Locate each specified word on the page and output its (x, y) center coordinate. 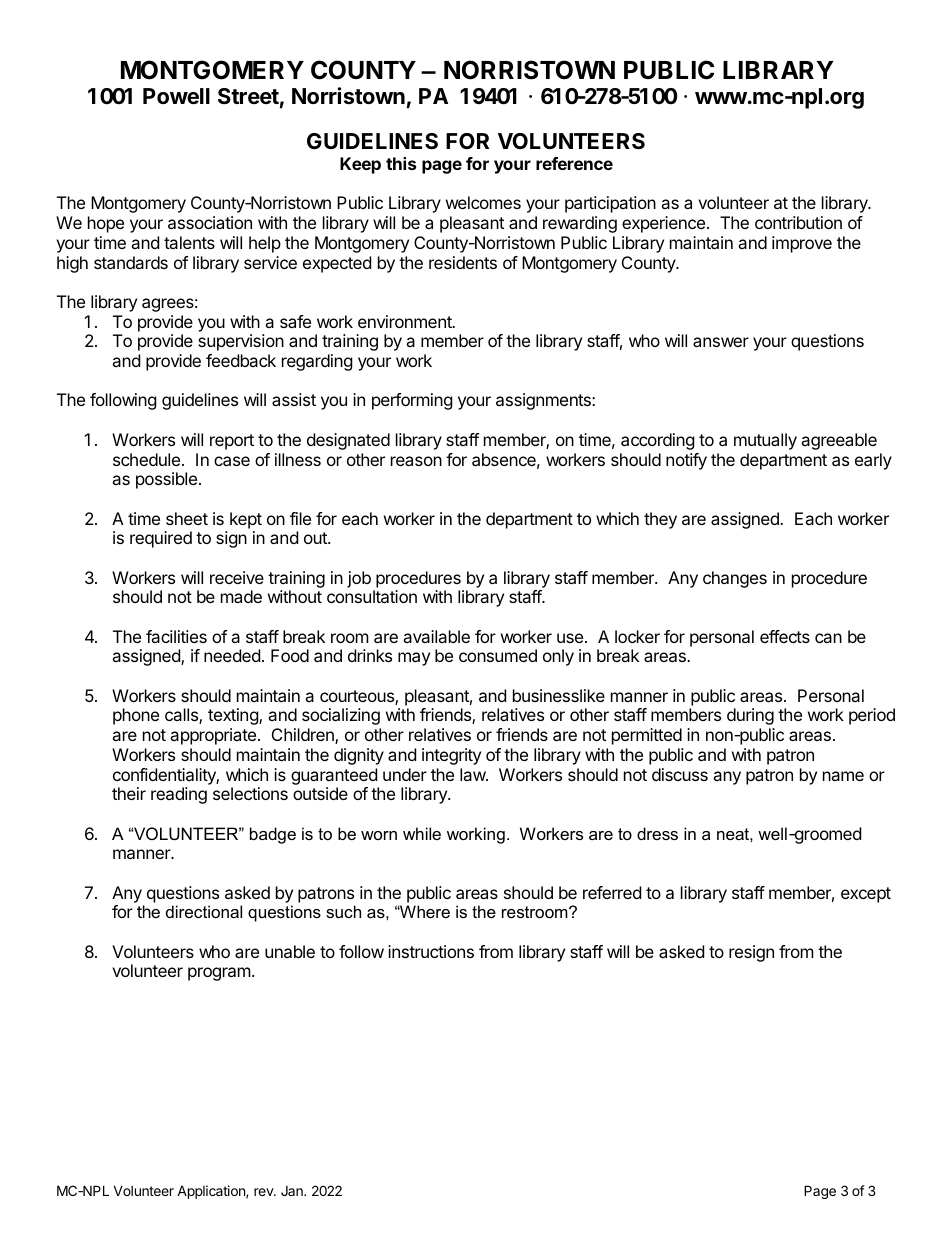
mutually (765, 441)
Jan (293, 1191)
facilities (176, 636)
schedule (146, 459)
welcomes (483, 202)
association (210, 222)
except (866, 895)
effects (785, 636)
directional (204, 911)
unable (290, 951)
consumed (498, 655)
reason (416, 461)
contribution (798, 222)
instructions (431, 951)
